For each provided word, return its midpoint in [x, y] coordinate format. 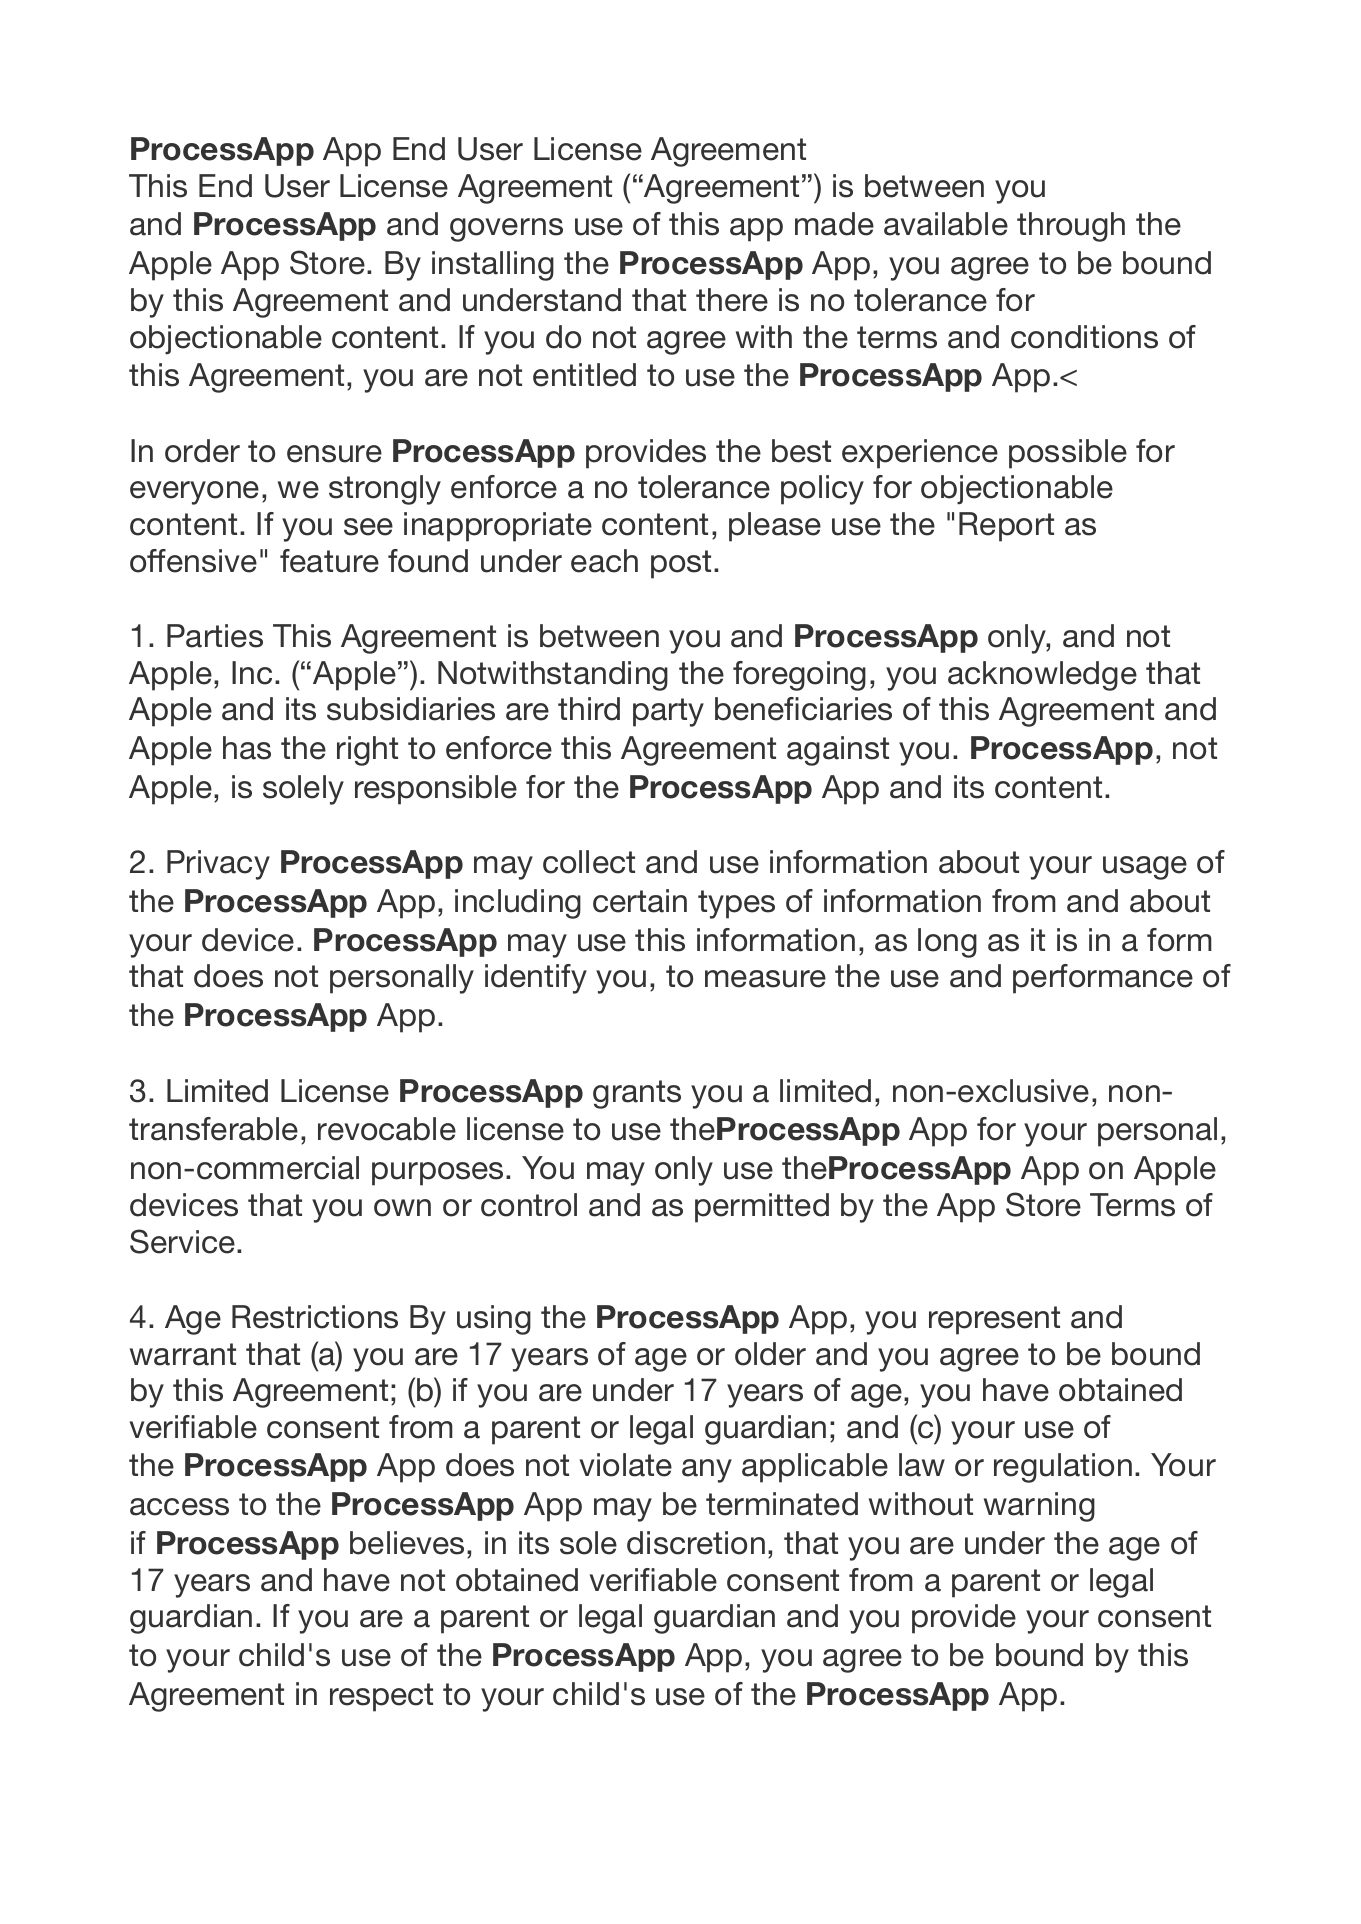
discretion [696, 1543]
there [732, 300]
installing [493, 266]
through [1071, 227]
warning [1039, 1507]
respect [381, 1697]
